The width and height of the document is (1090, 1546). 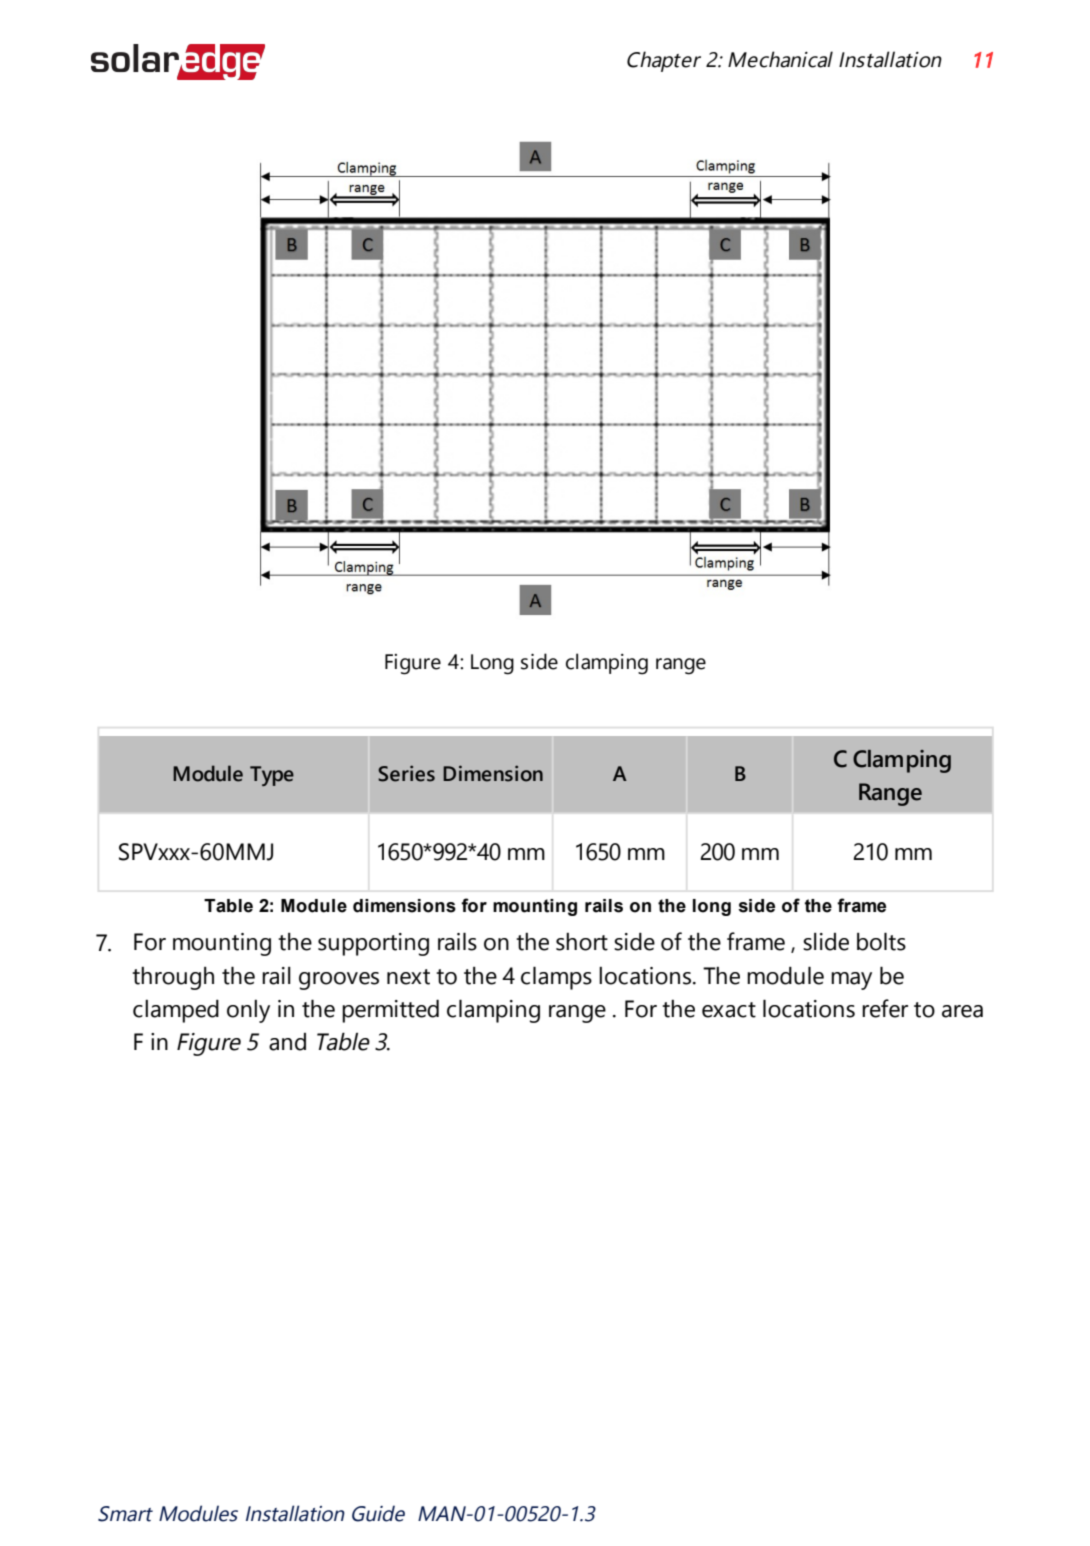 What do you see at coordinates (339, 981) in the document?
I see `grooves` at bounding box center [339, 981].
